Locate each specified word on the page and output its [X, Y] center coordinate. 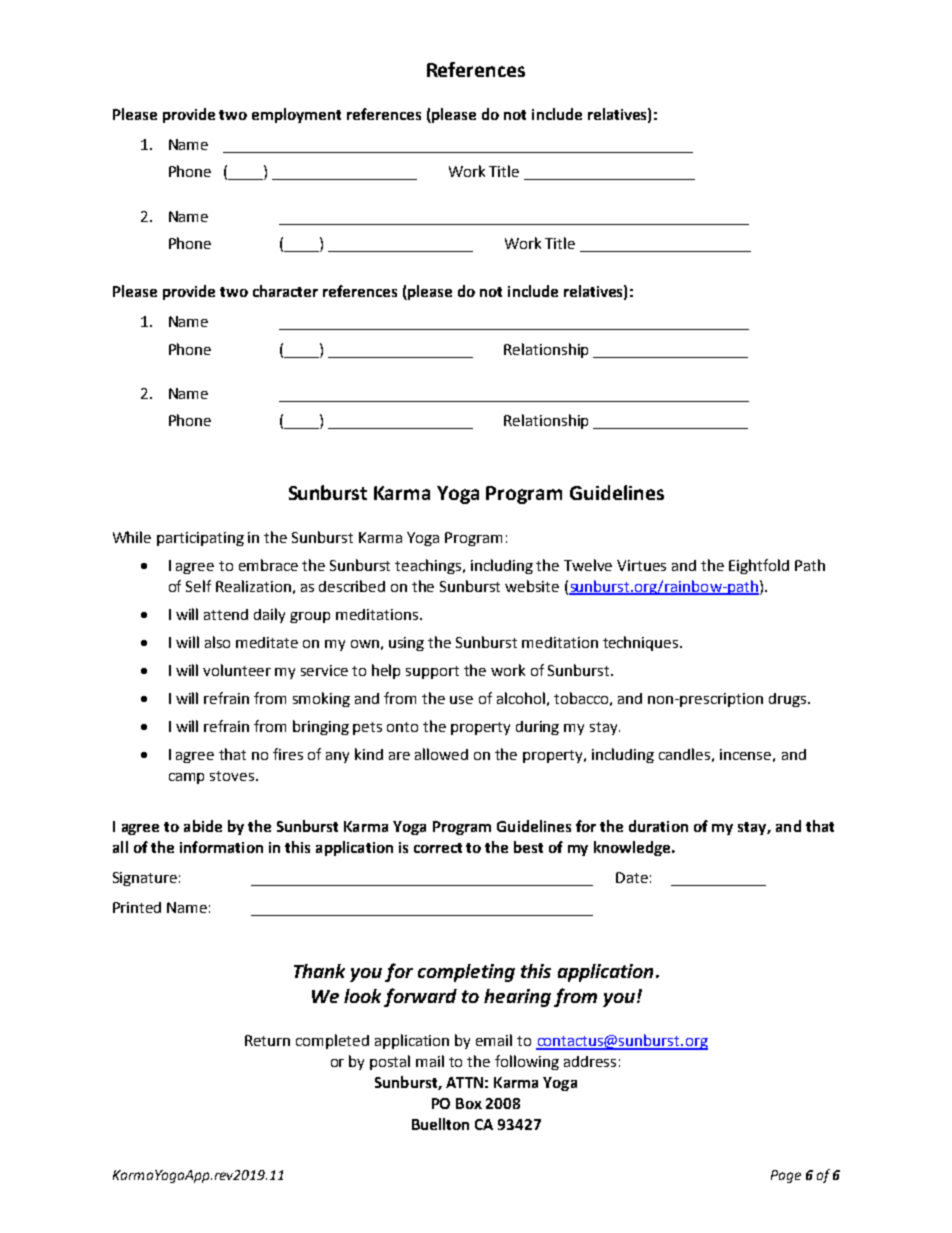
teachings [429, 566]
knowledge [632, 848]
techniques [642, 643]
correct [438, 848]
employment [296, 115]
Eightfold [759, 566]
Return [267, 1040]
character [285, 291]
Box [469, 1103]
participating [200, 539]
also [217, 642]
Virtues [641, 565]
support [432, 672]
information [221, 847]
